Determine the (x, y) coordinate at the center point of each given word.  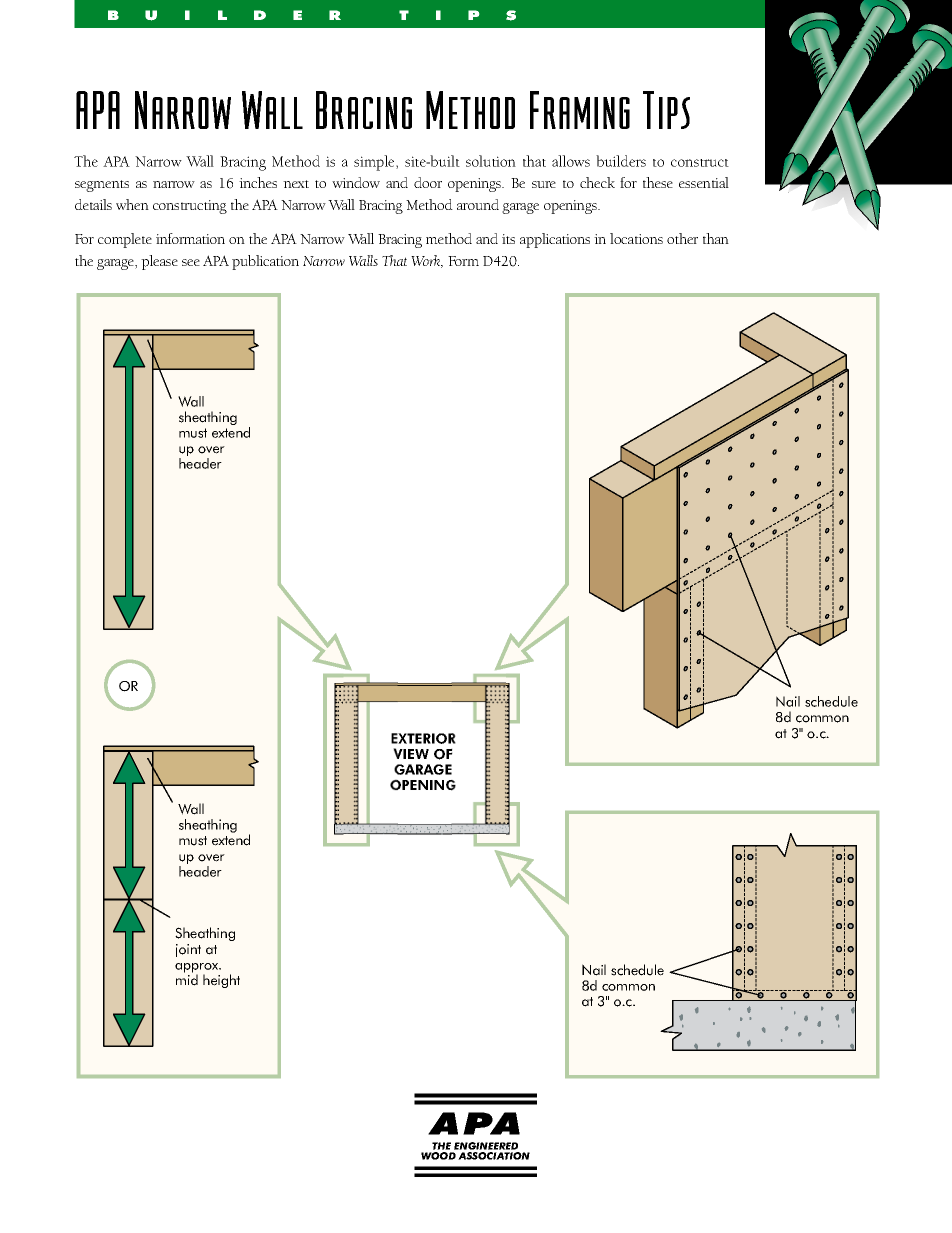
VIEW (411, 753)
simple (375, 163)
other (682, 238)
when (132, 204)
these (658, 182)
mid (187, 979)
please (159, 262)
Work (427, 261)
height (221, 981)
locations (636, 238)
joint (188, 950)
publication (265, 262)
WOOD (438, 1156)
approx (198, 969)
